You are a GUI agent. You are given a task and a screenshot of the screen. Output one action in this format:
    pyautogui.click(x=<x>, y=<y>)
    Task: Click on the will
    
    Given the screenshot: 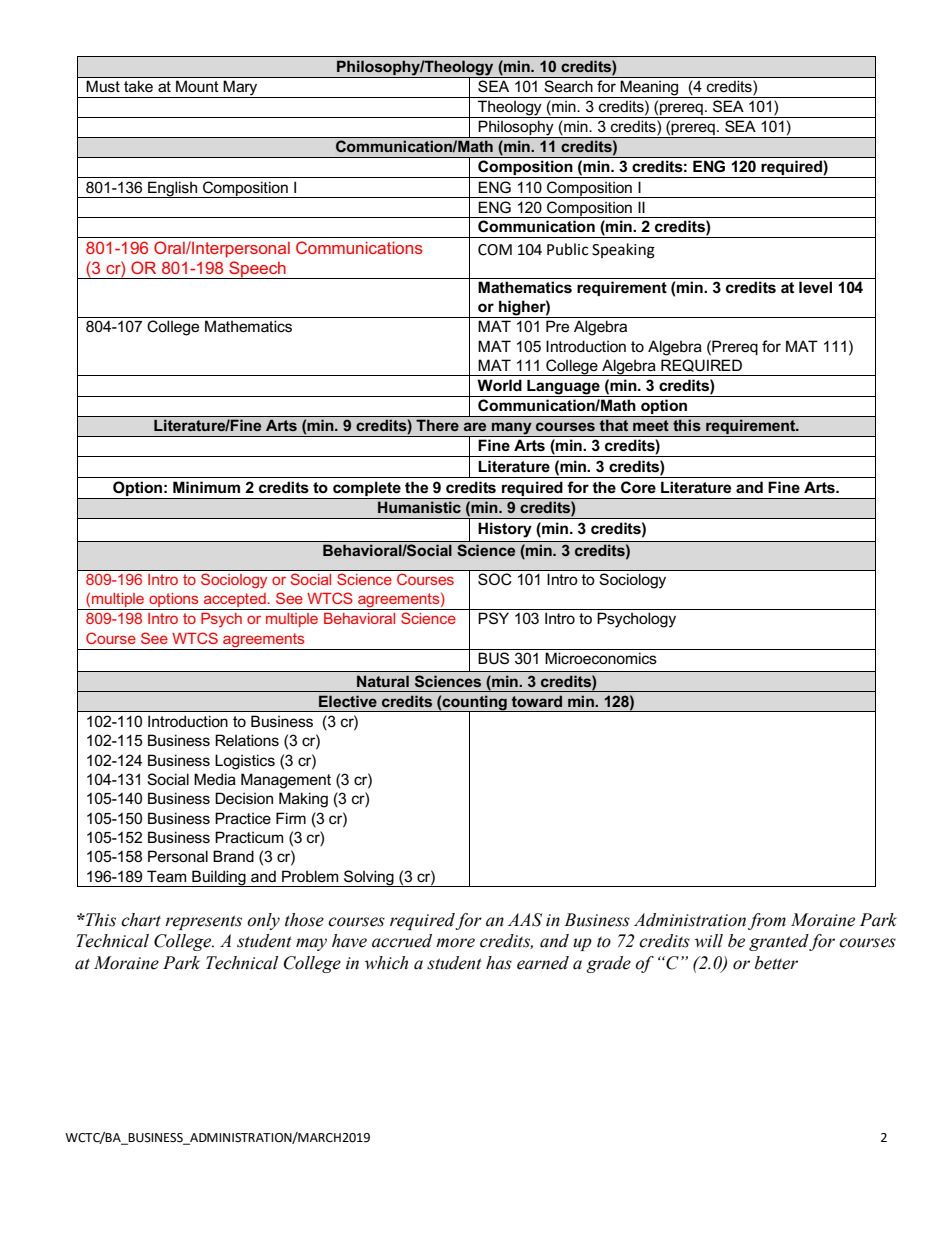 What is the action you would take?
    pyautogui.click(x=709, y=941)
